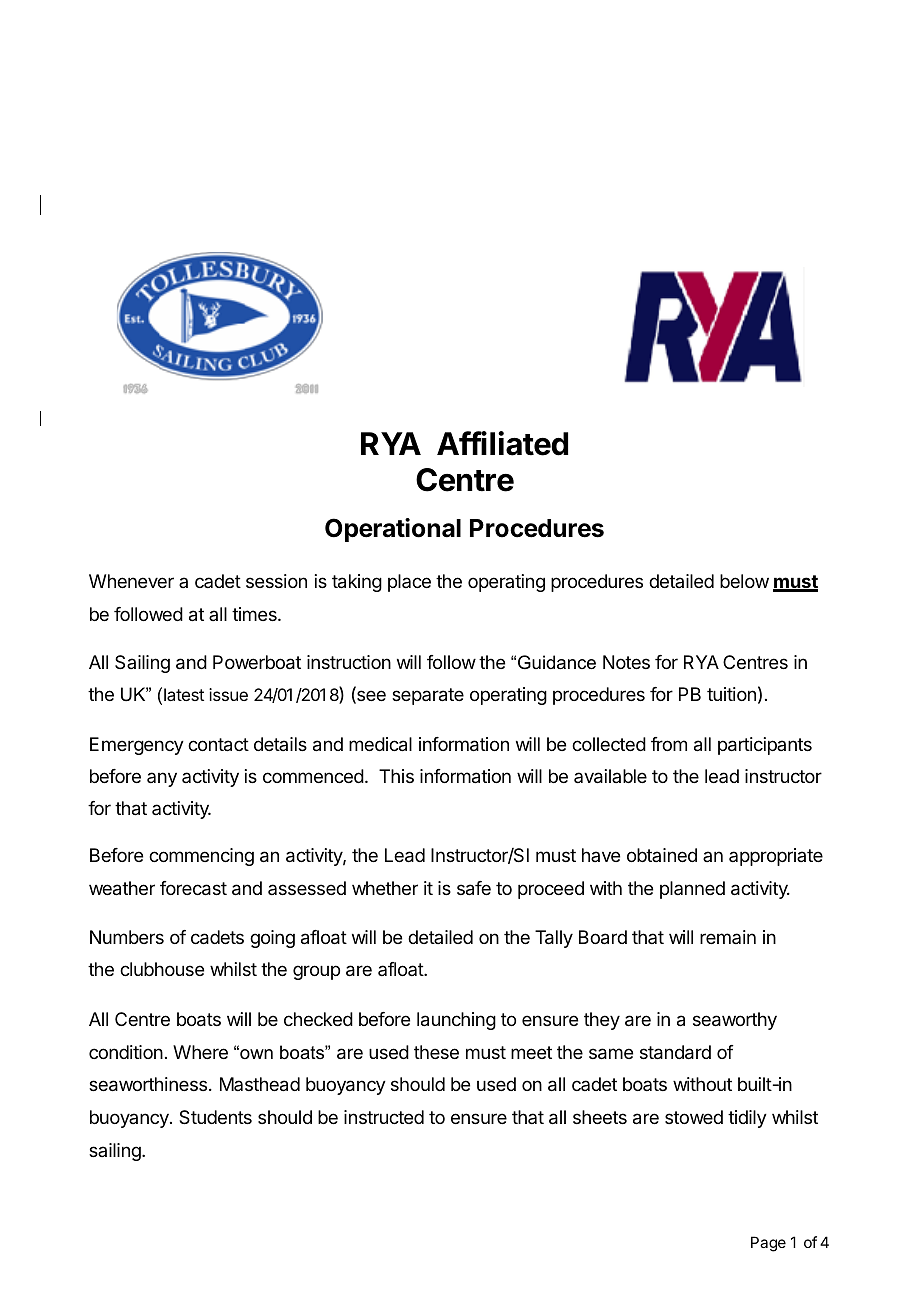 The width and height of the screenshot is (924, 1307). I want to click on safe, so click(474, 888).
